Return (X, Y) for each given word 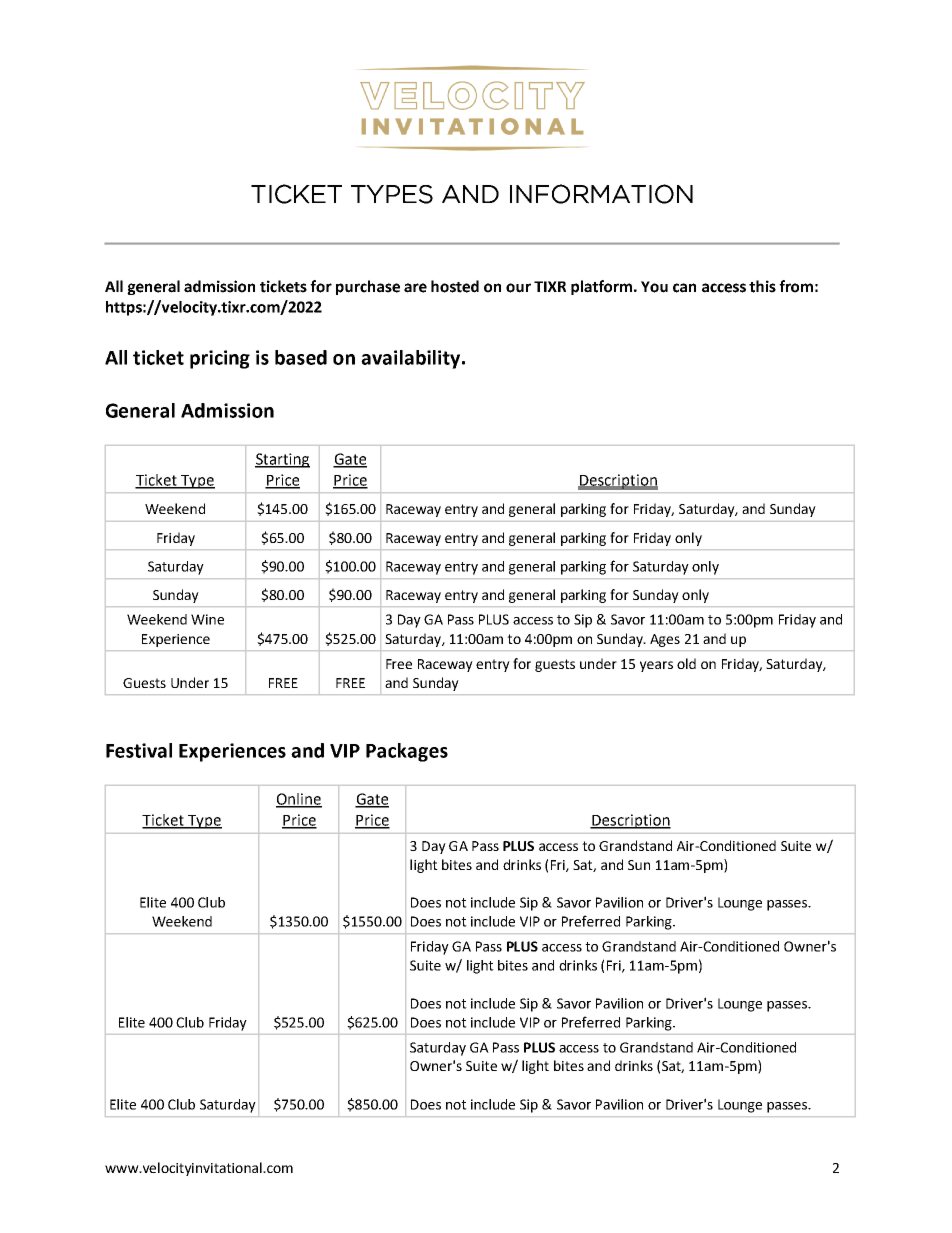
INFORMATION (601, 194)
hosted (455, 286)
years (656, 666)
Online (299, 800)
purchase (368, 287)
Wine (207, 619)
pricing (220, 359)
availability (410, 359)
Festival (139, 750)
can (684, 288)
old (686, 663)
